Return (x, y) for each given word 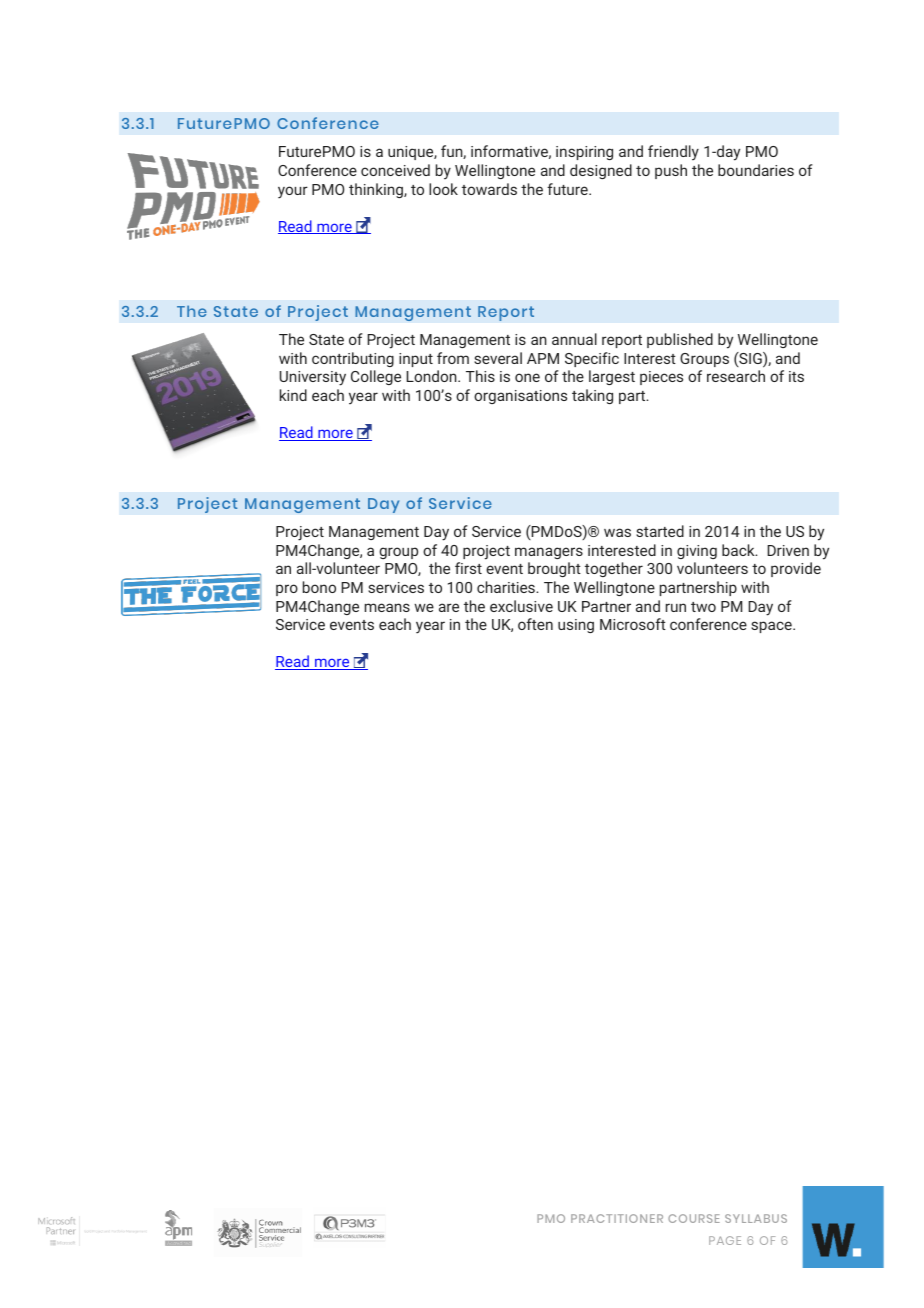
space (772, 627)
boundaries (756, 170)
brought (554, 569)
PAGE (725, 1240)
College (376, 377)
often (535, 624)
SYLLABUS (756, 1218)
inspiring (584, 153)
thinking (377, 190)
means (387, 607)
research (736, 376)
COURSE (694, 1218)
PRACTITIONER (617, 1218)
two (703, 607)
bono (319, 587)
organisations (520, 397)
